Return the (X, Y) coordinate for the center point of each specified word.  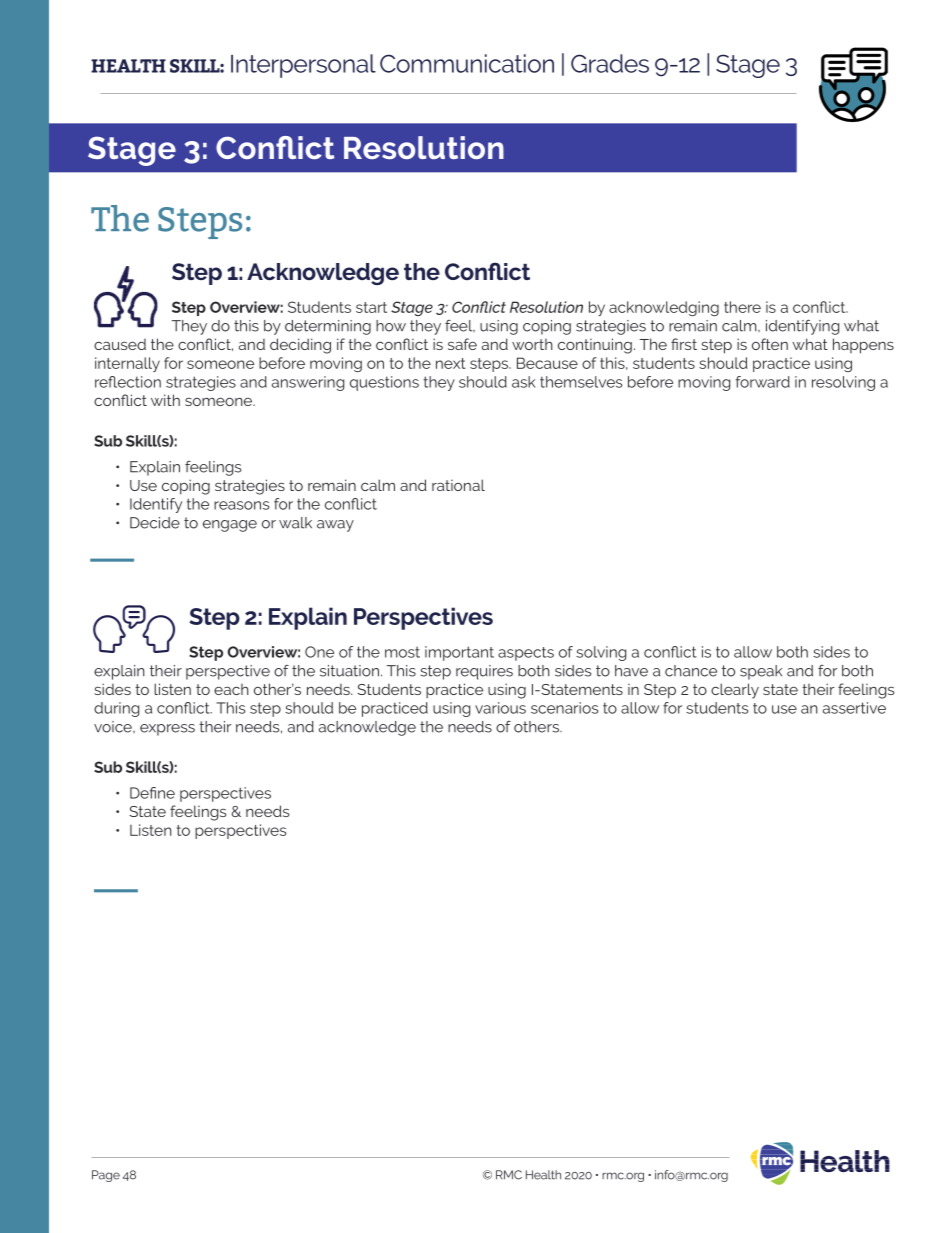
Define (152, 793)
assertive (854, 708)
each (231, 689)
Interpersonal (303, 66)
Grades (610, 63)
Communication (467, 63)
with (165, 400)
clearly (735, 691)
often (770, 344)
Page (106, 1176)
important (459, 653)
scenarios (564, 708)
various (500, 708)
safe (462, 344)
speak (761, 672)
